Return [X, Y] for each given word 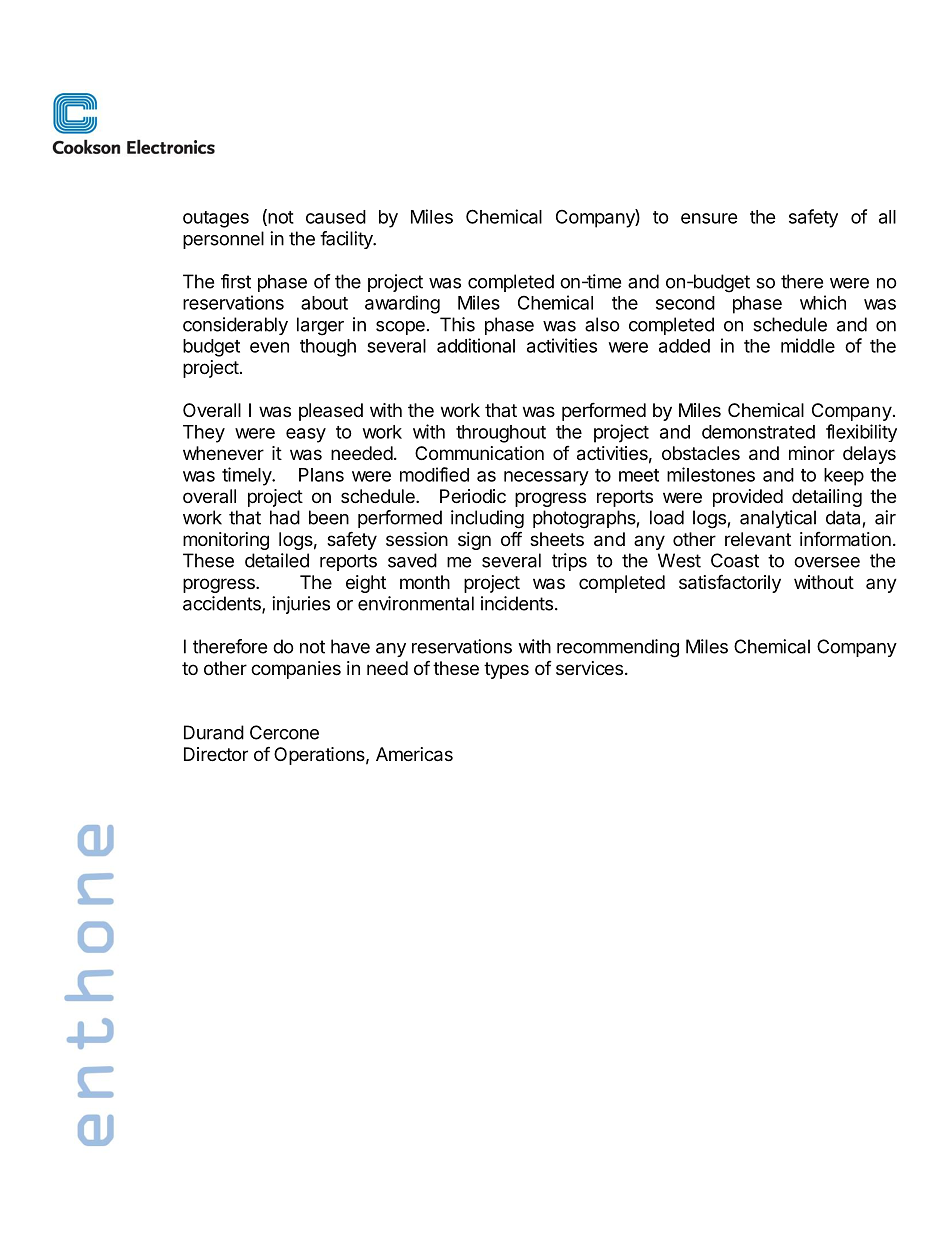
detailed [277, 560]
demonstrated [758, 432]
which [823, 302]
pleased [331, 412]
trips [569, 562]
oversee [827, 562]
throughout [501, 434]
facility [347, 240]
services [589, 668]
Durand [214, 732]
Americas [414, 754]
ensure [709, 218]
